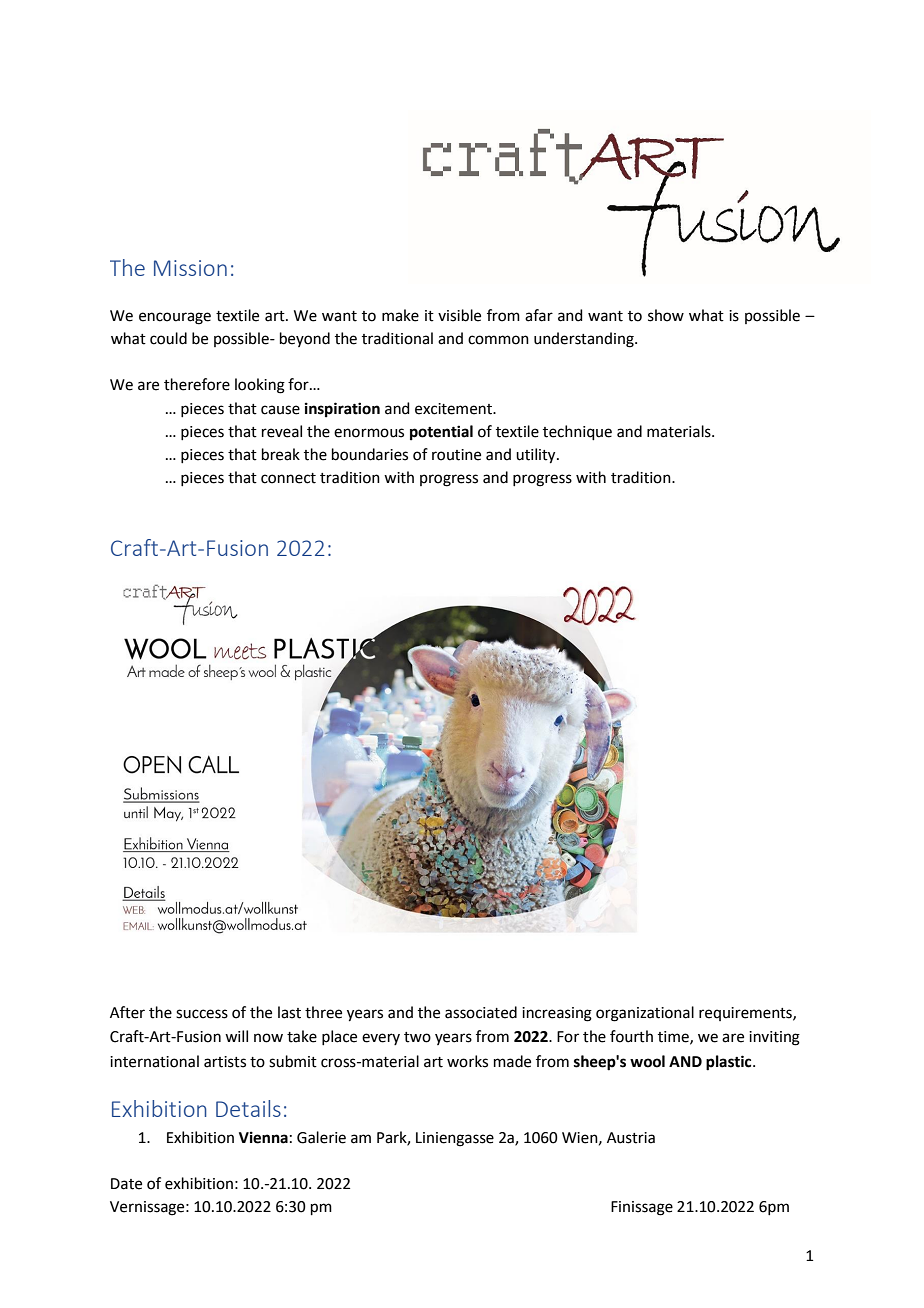 Image resolution: width=924 pixels, height=1308 pixels. I want to click on show, so click(666, 315).
